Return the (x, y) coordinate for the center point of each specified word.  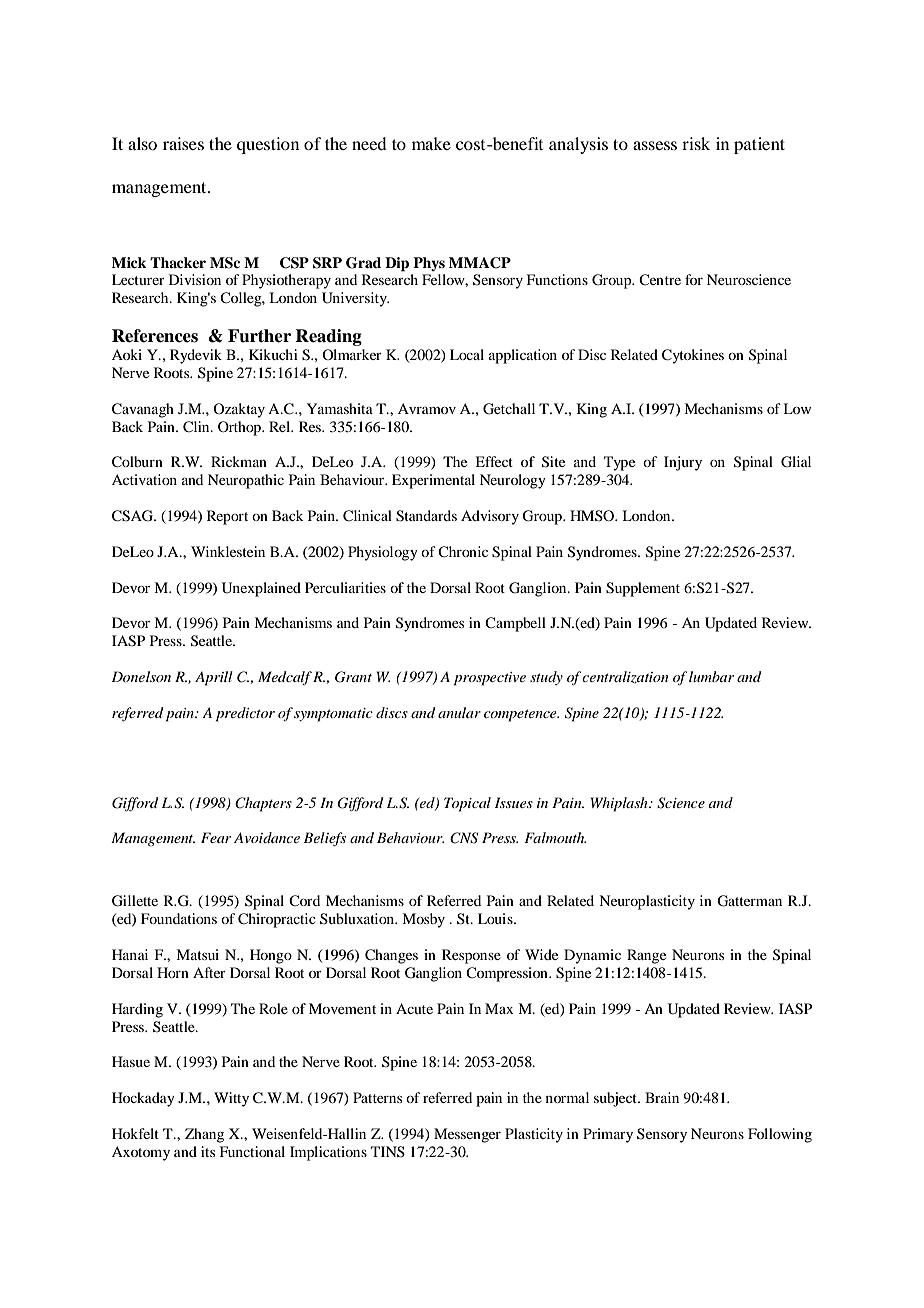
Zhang (204, 1135)
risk (696, 143)
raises (183, 143)
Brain (662, 1097)
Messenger (467, 1135)
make (431, 143)
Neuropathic (246, 481)
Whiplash (620, 804)
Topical (467, 804)
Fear (216, 837)
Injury (683, 463)
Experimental (433, 481)
